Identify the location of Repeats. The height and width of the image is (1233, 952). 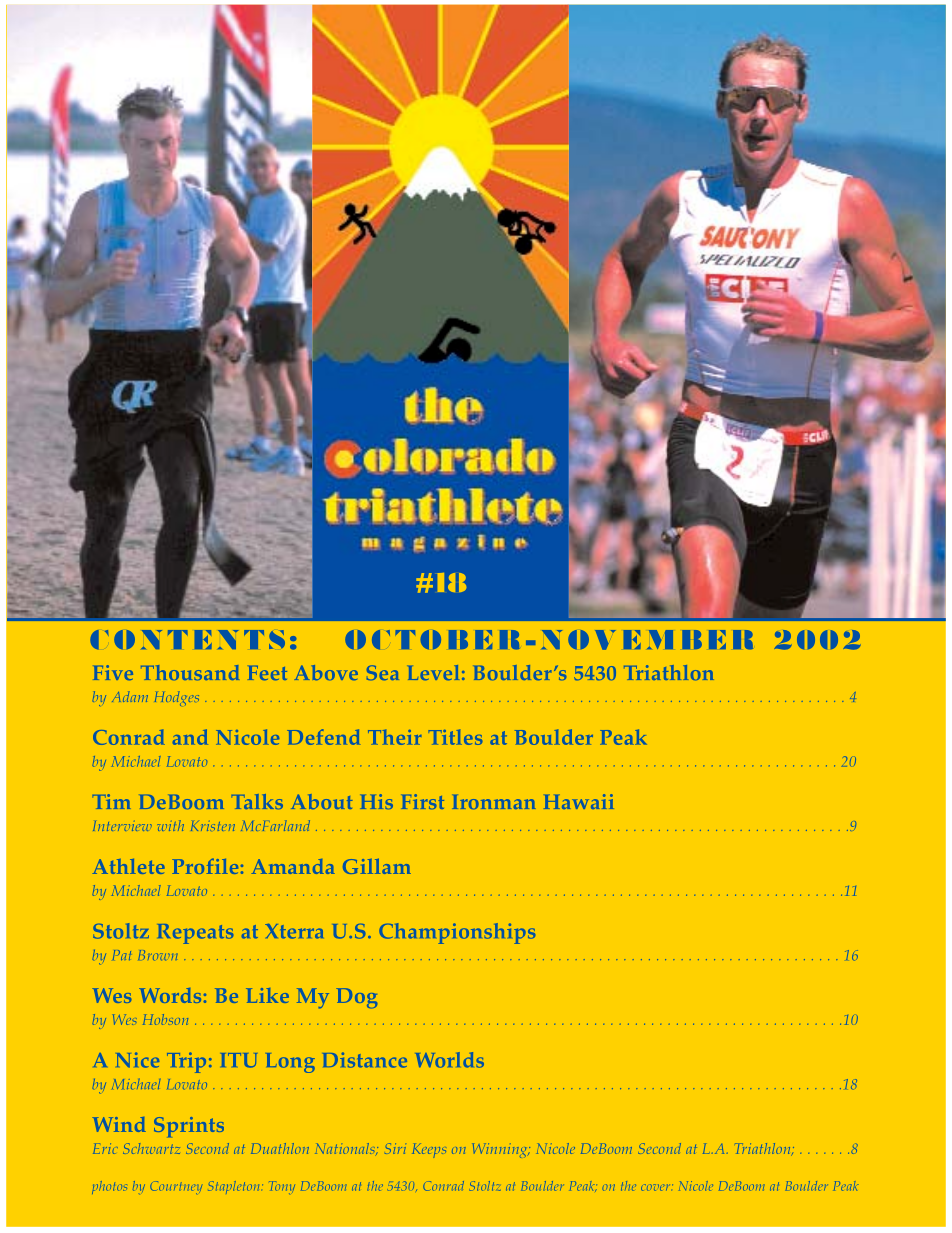
(195, 934).
